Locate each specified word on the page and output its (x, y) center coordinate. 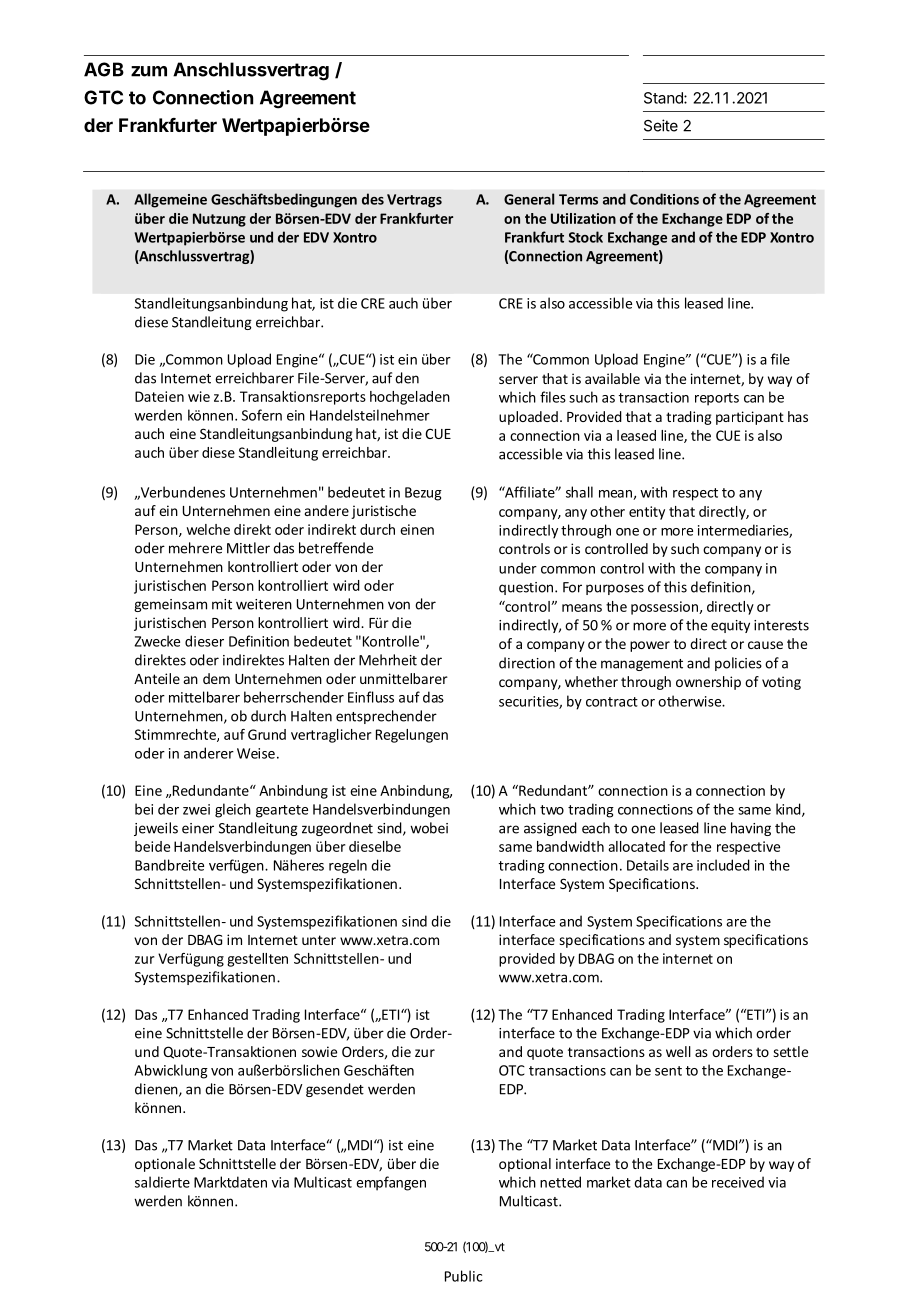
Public (463, 1276)
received (738, 1182)
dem (216, 678)
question (526, 588)
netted (560, 1182)
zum (149, 71)
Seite (661, 125)
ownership (708, 683)
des (373, 199)
